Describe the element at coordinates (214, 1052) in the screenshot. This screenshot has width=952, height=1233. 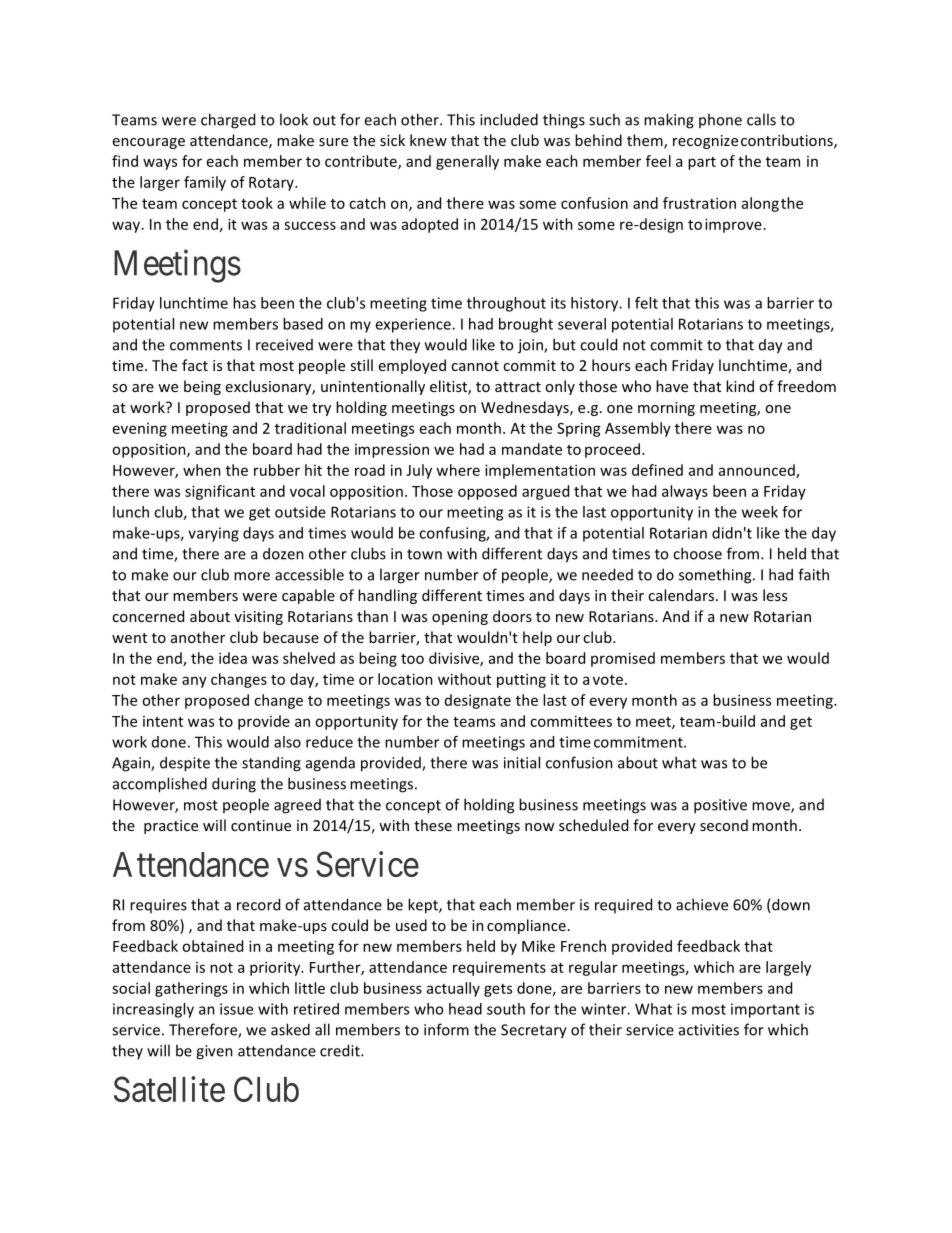
I see `given` at that location.
